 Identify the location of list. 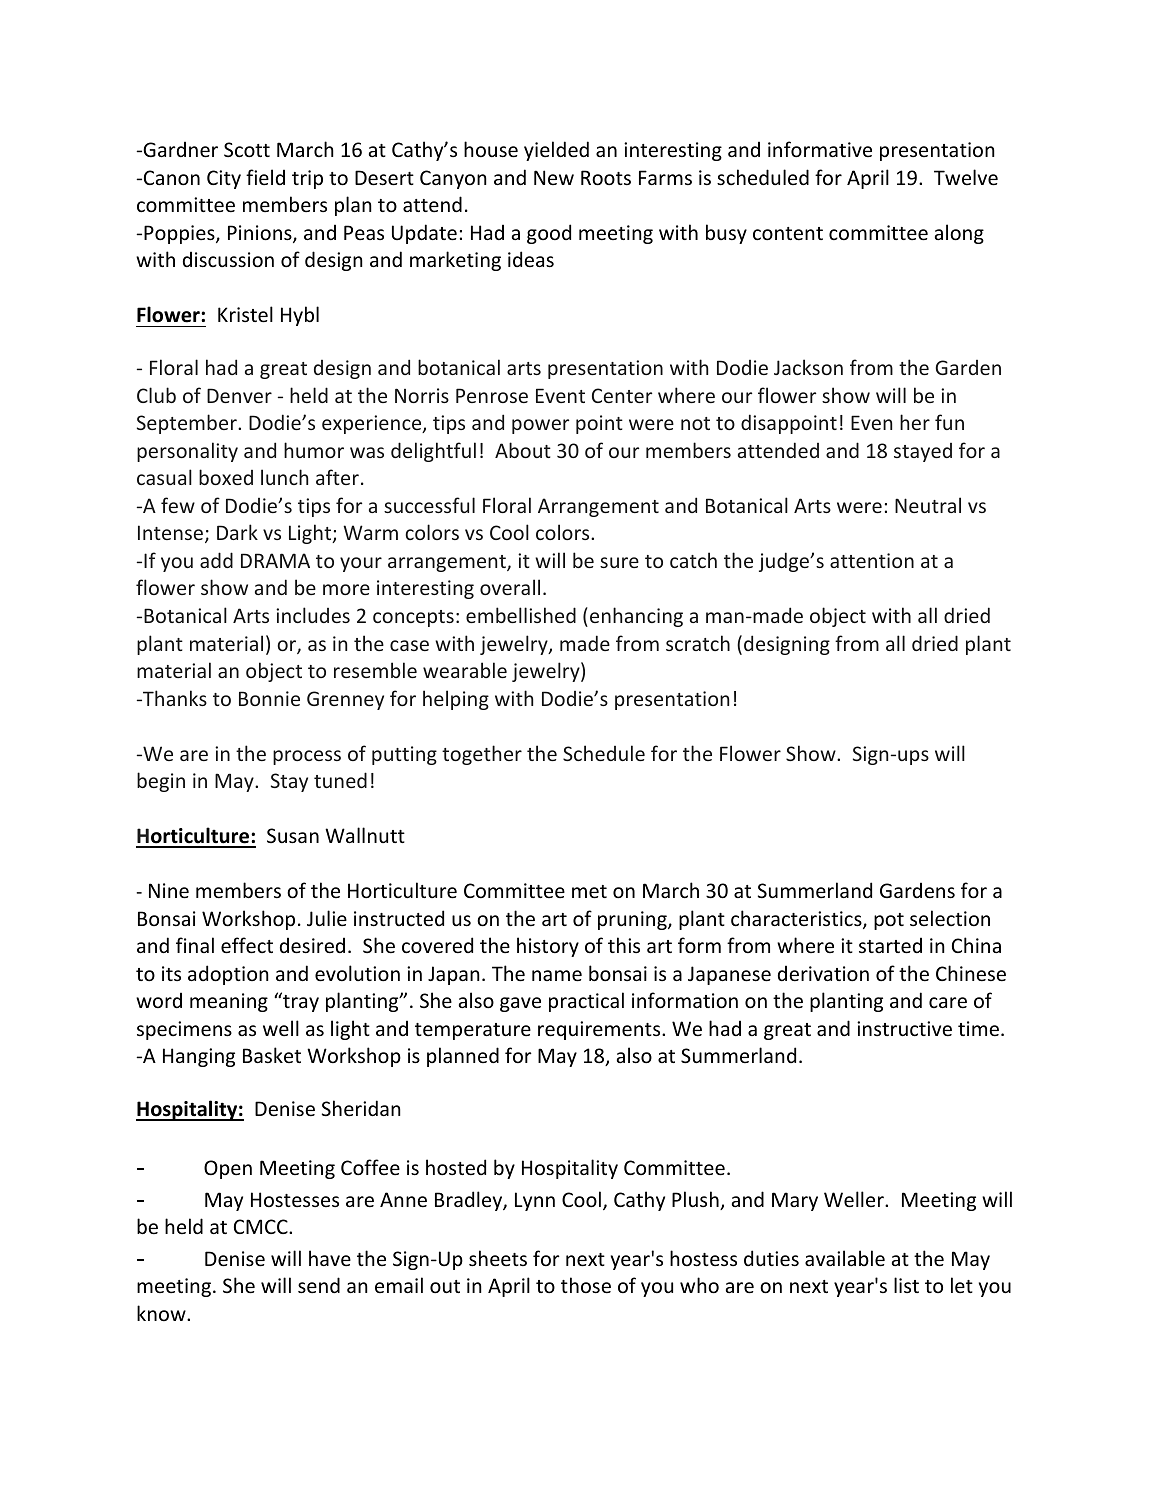
(906, 1285).
